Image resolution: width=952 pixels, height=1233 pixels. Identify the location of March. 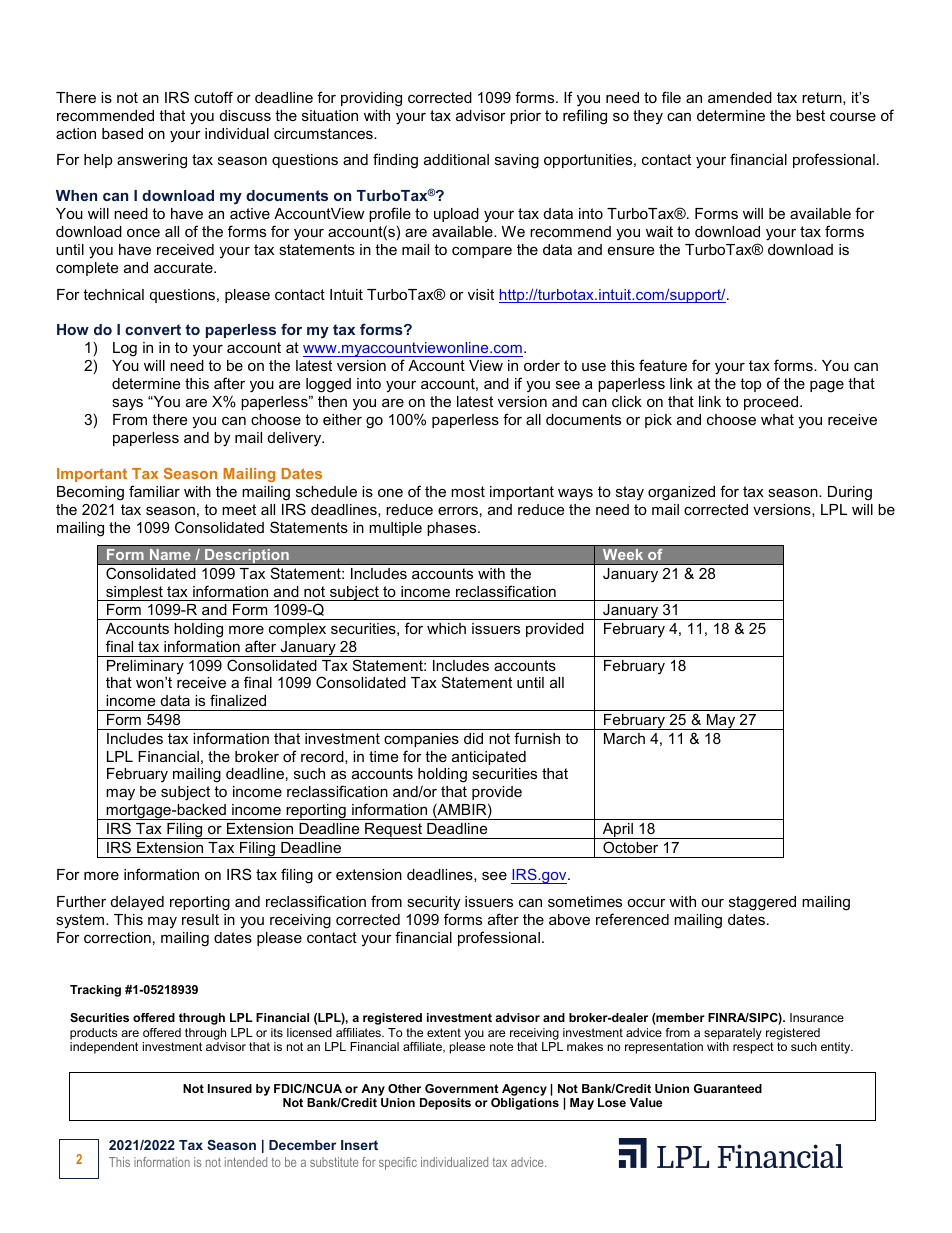
(624, 738).
